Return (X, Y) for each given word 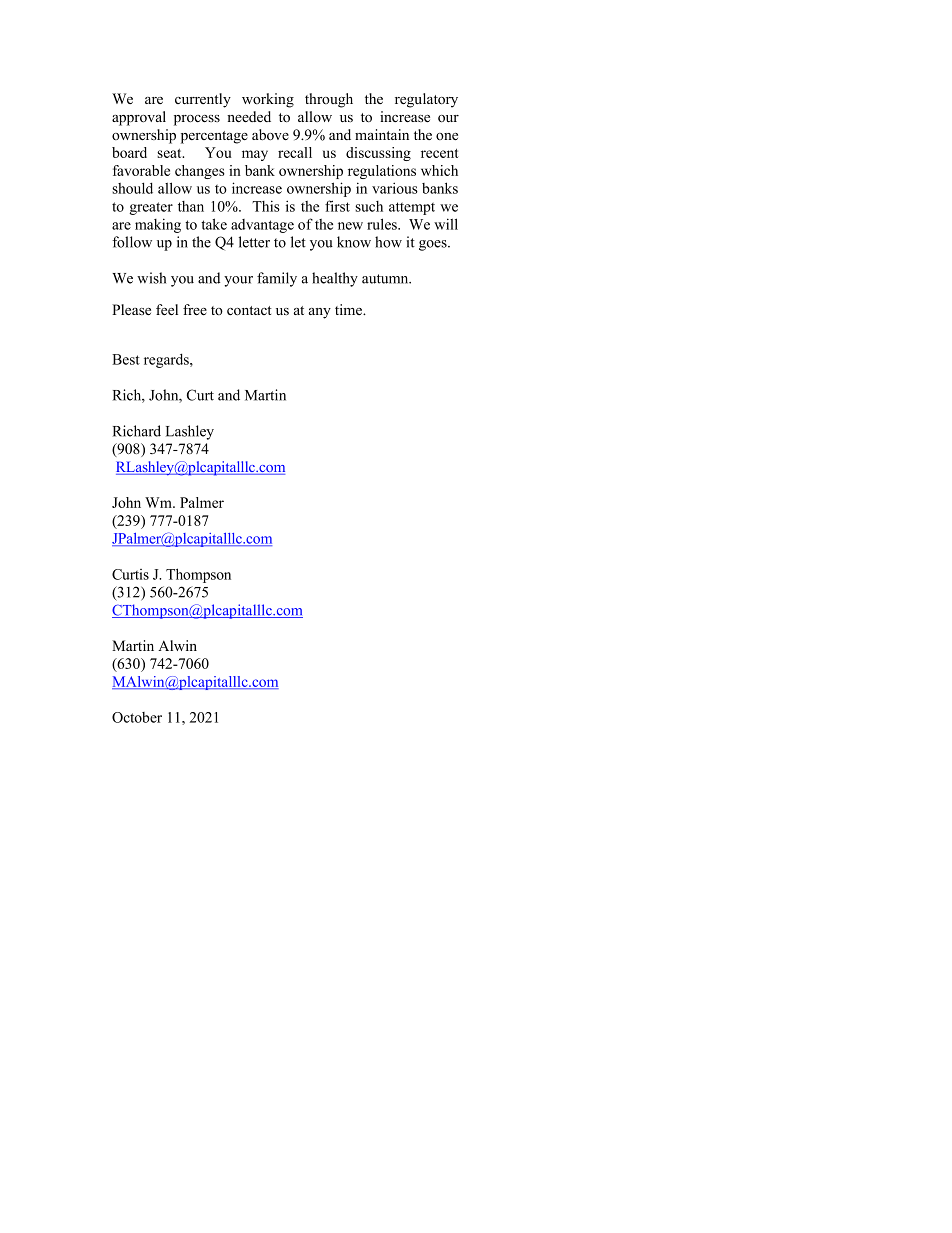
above (270, 135)
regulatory (426, 100)
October (137, 717)
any (320, 313)
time (350, 309)
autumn (386, 279)
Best (126, 359)
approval (139, 118)
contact (249, 311)
